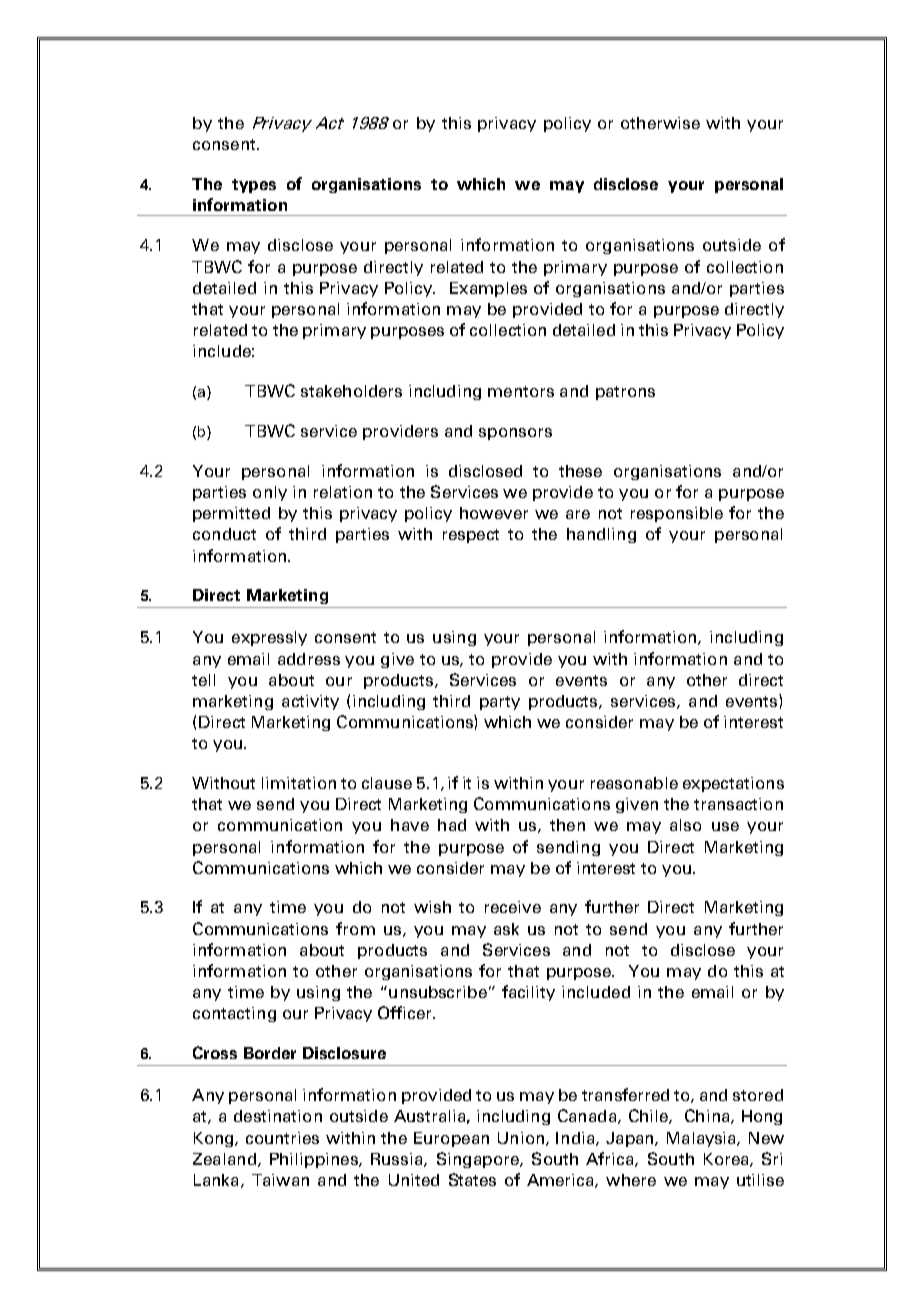  What do you see at coordinates (488, 289) in the screenshot?
I see `Examples` at bounding box center [488, 289].
